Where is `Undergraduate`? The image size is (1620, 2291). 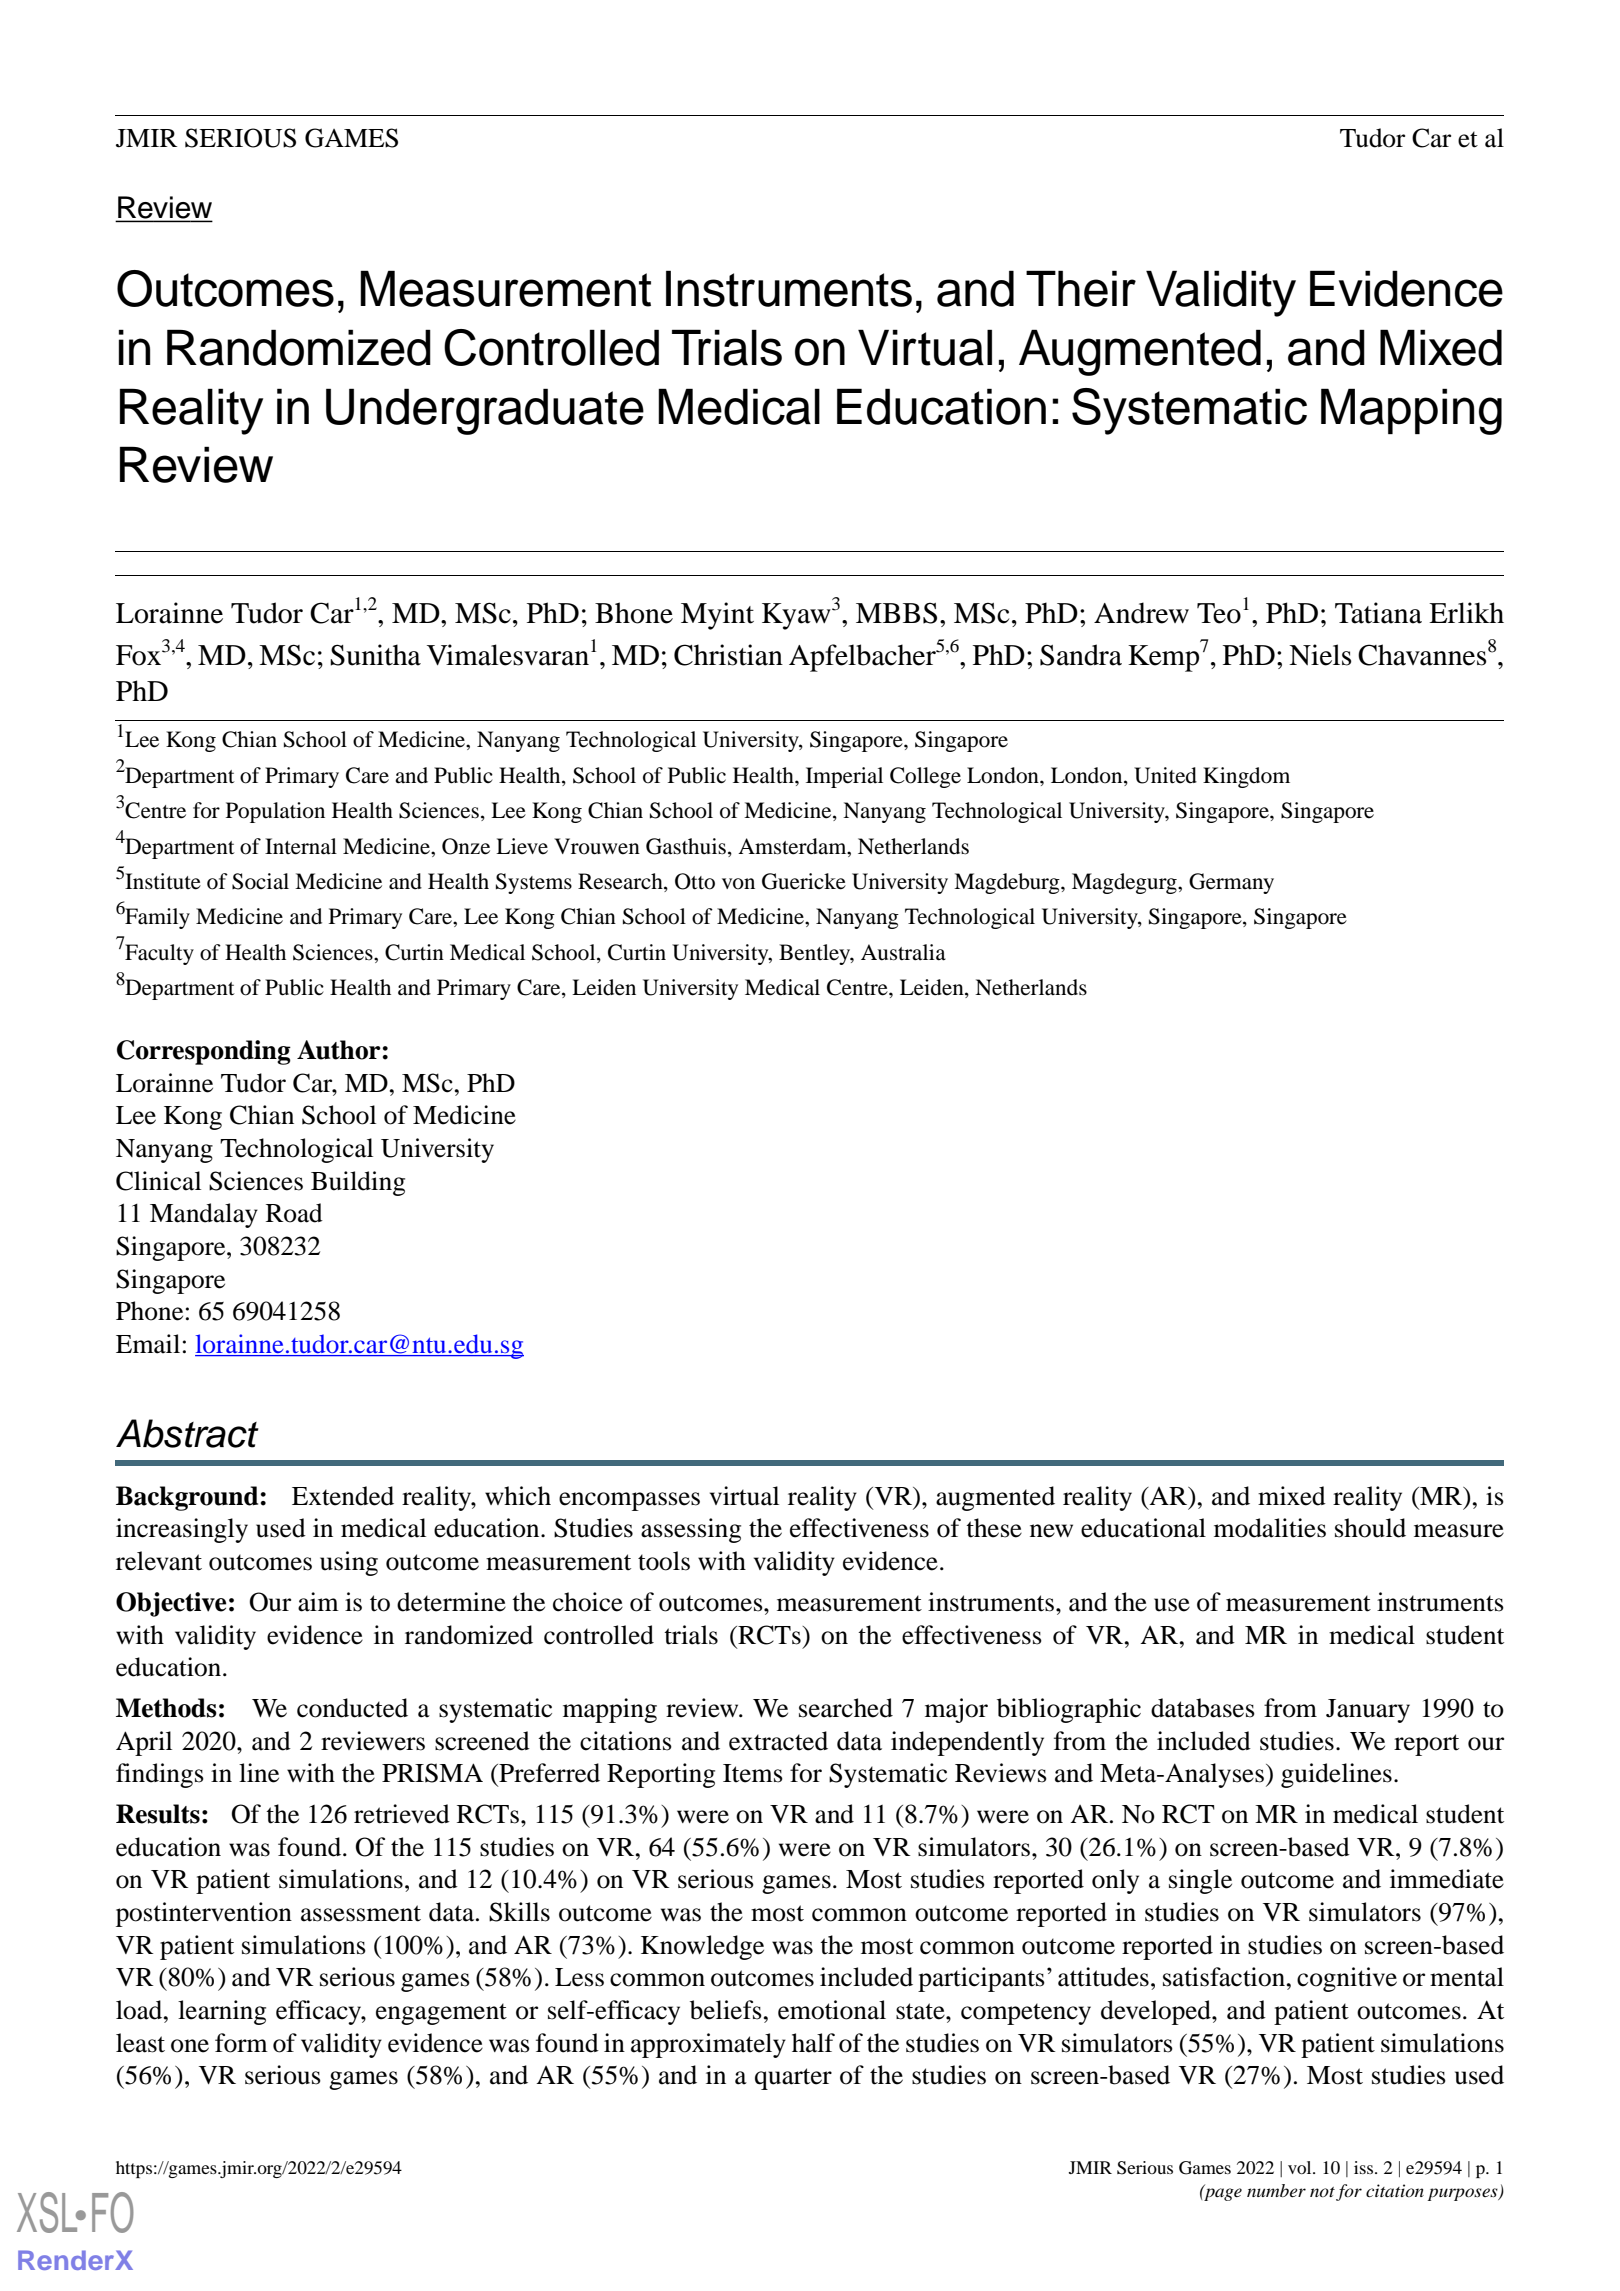
Undergraduate is located at coordinates (485, 411).
